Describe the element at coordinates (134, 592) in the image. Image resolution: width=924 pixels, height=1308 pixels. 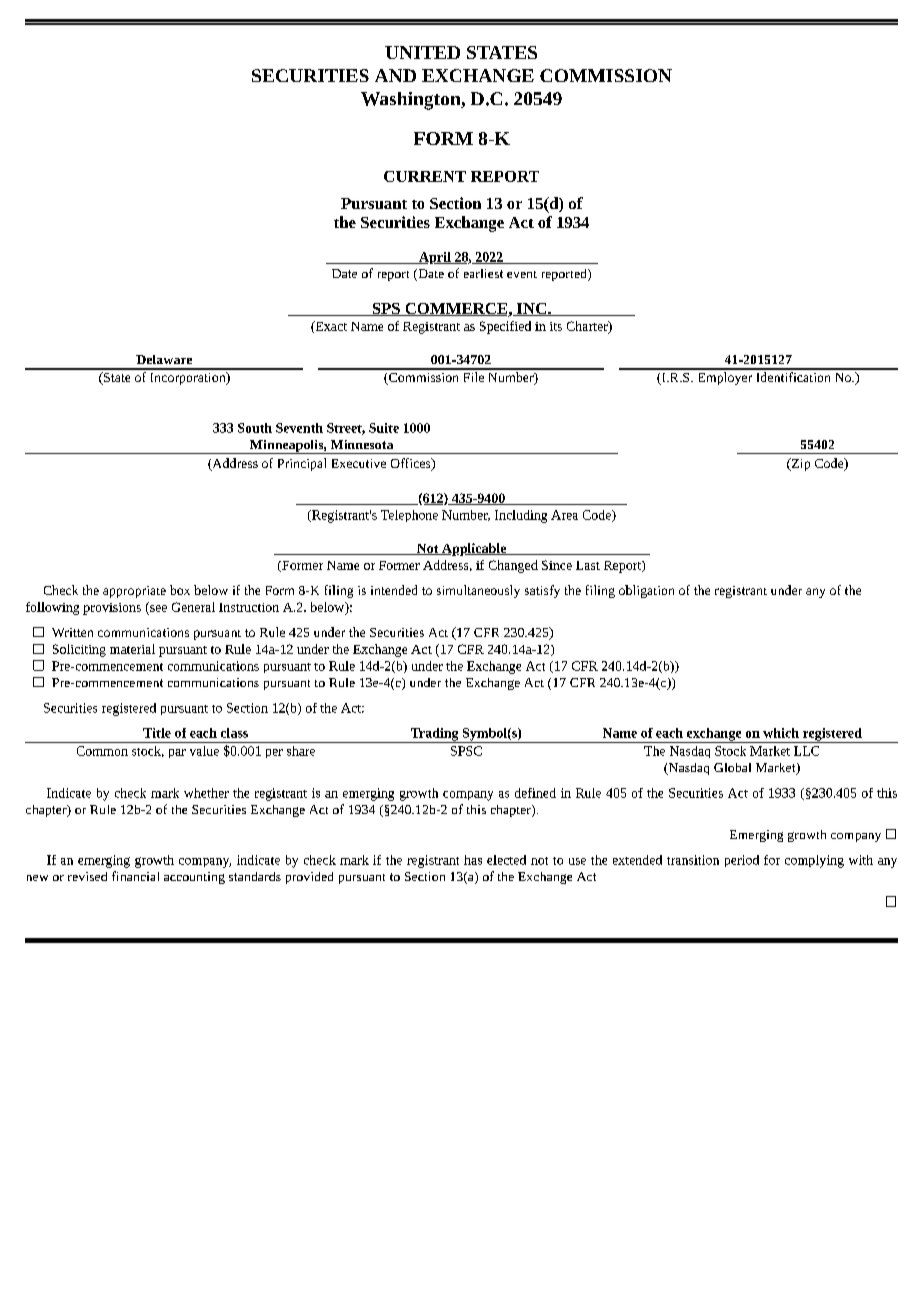
I see `appropriate` at that location.
